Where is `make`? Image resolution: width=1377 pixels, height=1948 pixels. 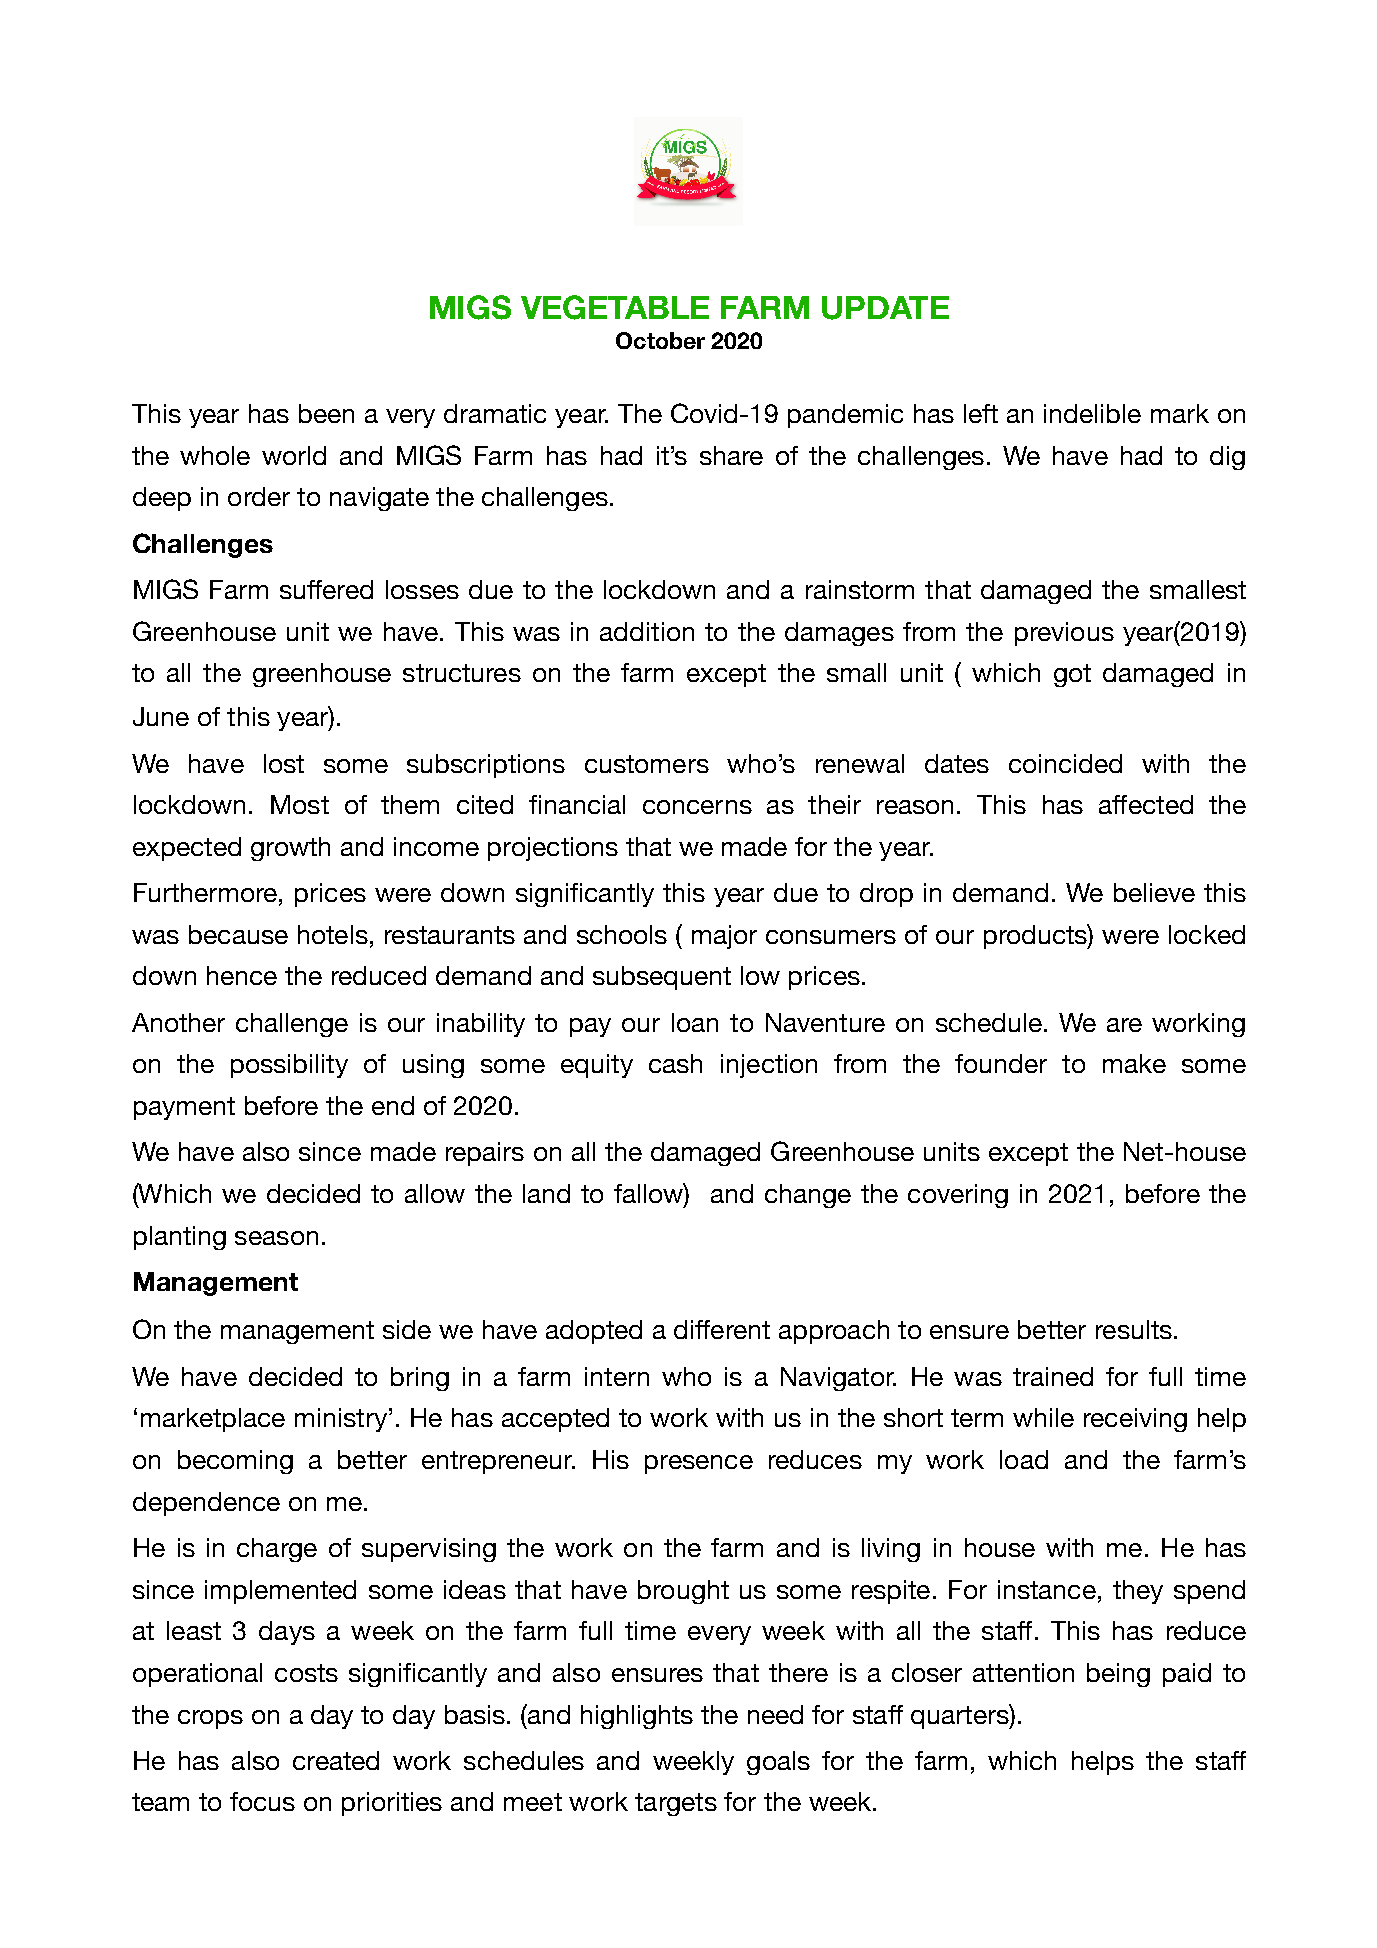 make is located at coordinates (1134, 1063).
